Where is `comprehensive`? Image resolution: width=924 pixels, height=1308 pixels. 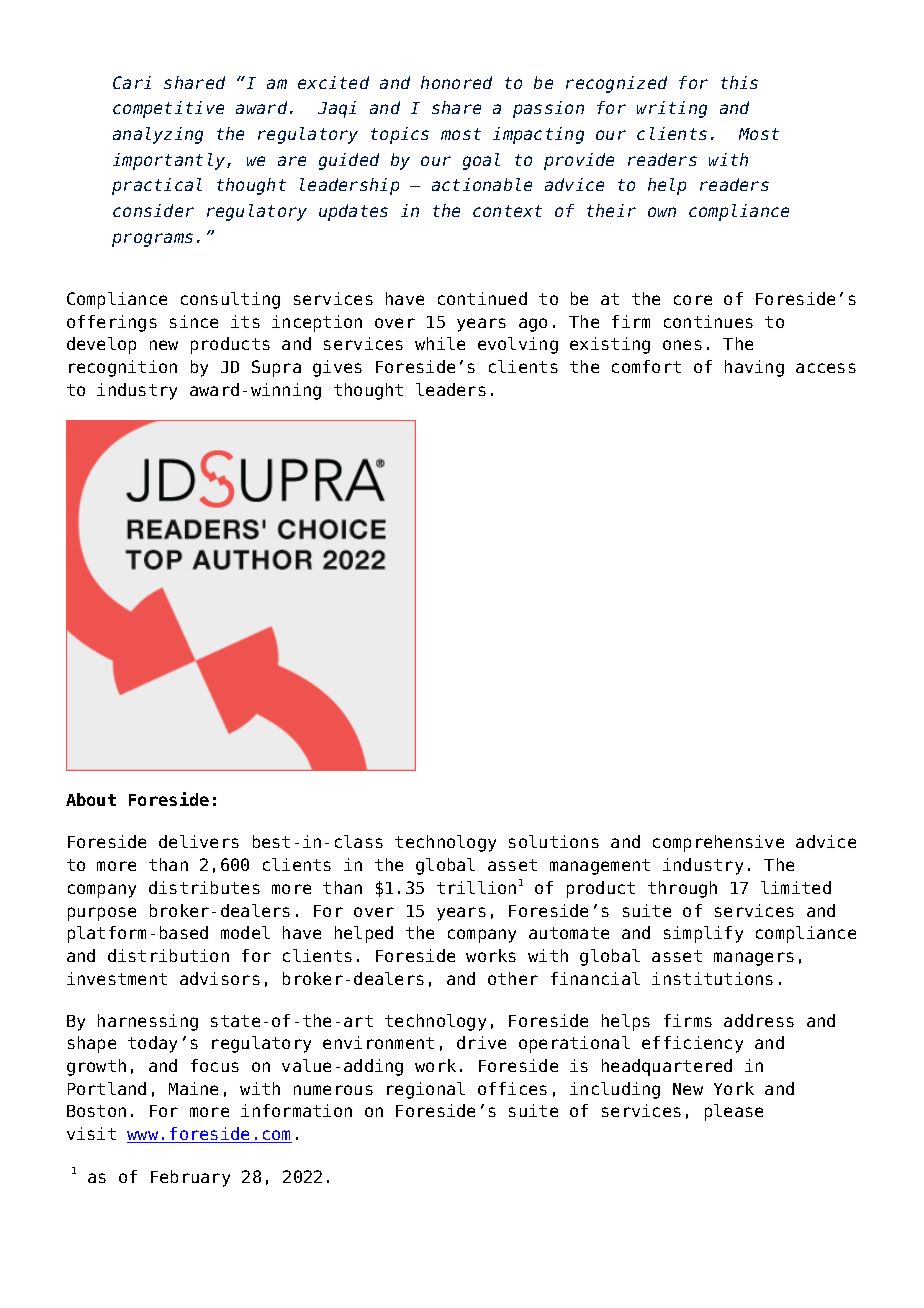 comprehensive is located at coordinates (718, 843).
